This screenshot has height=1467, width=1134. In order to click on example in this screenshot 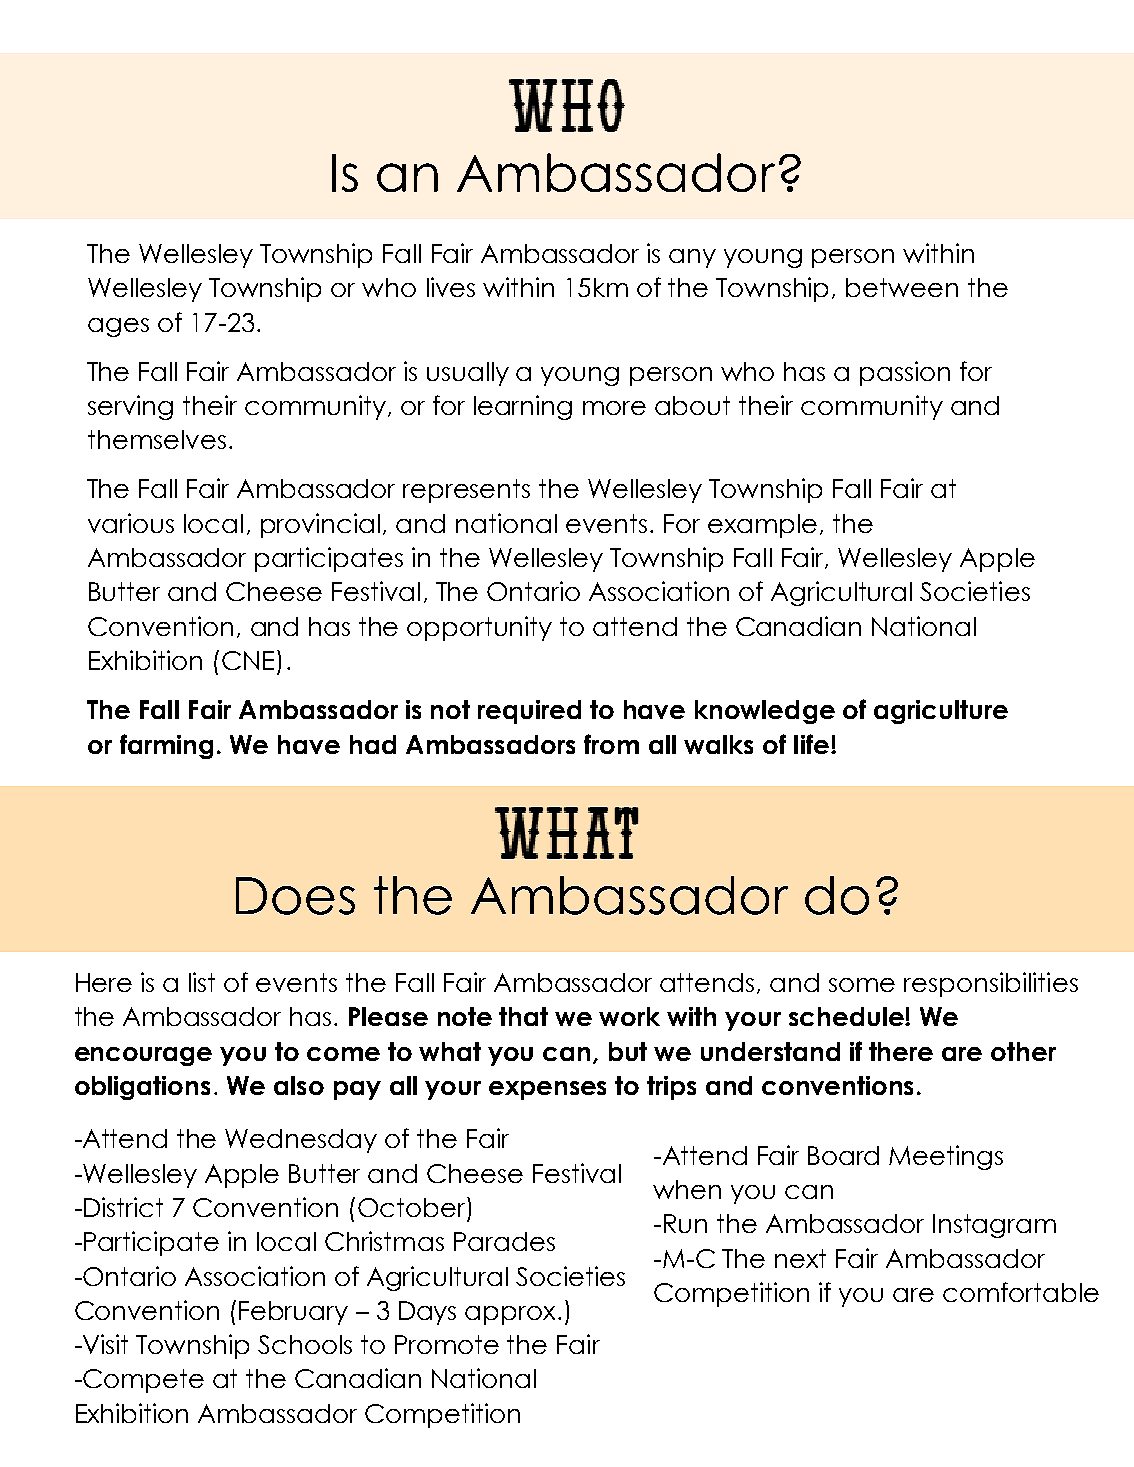, I will do `click(762, 526)`.
